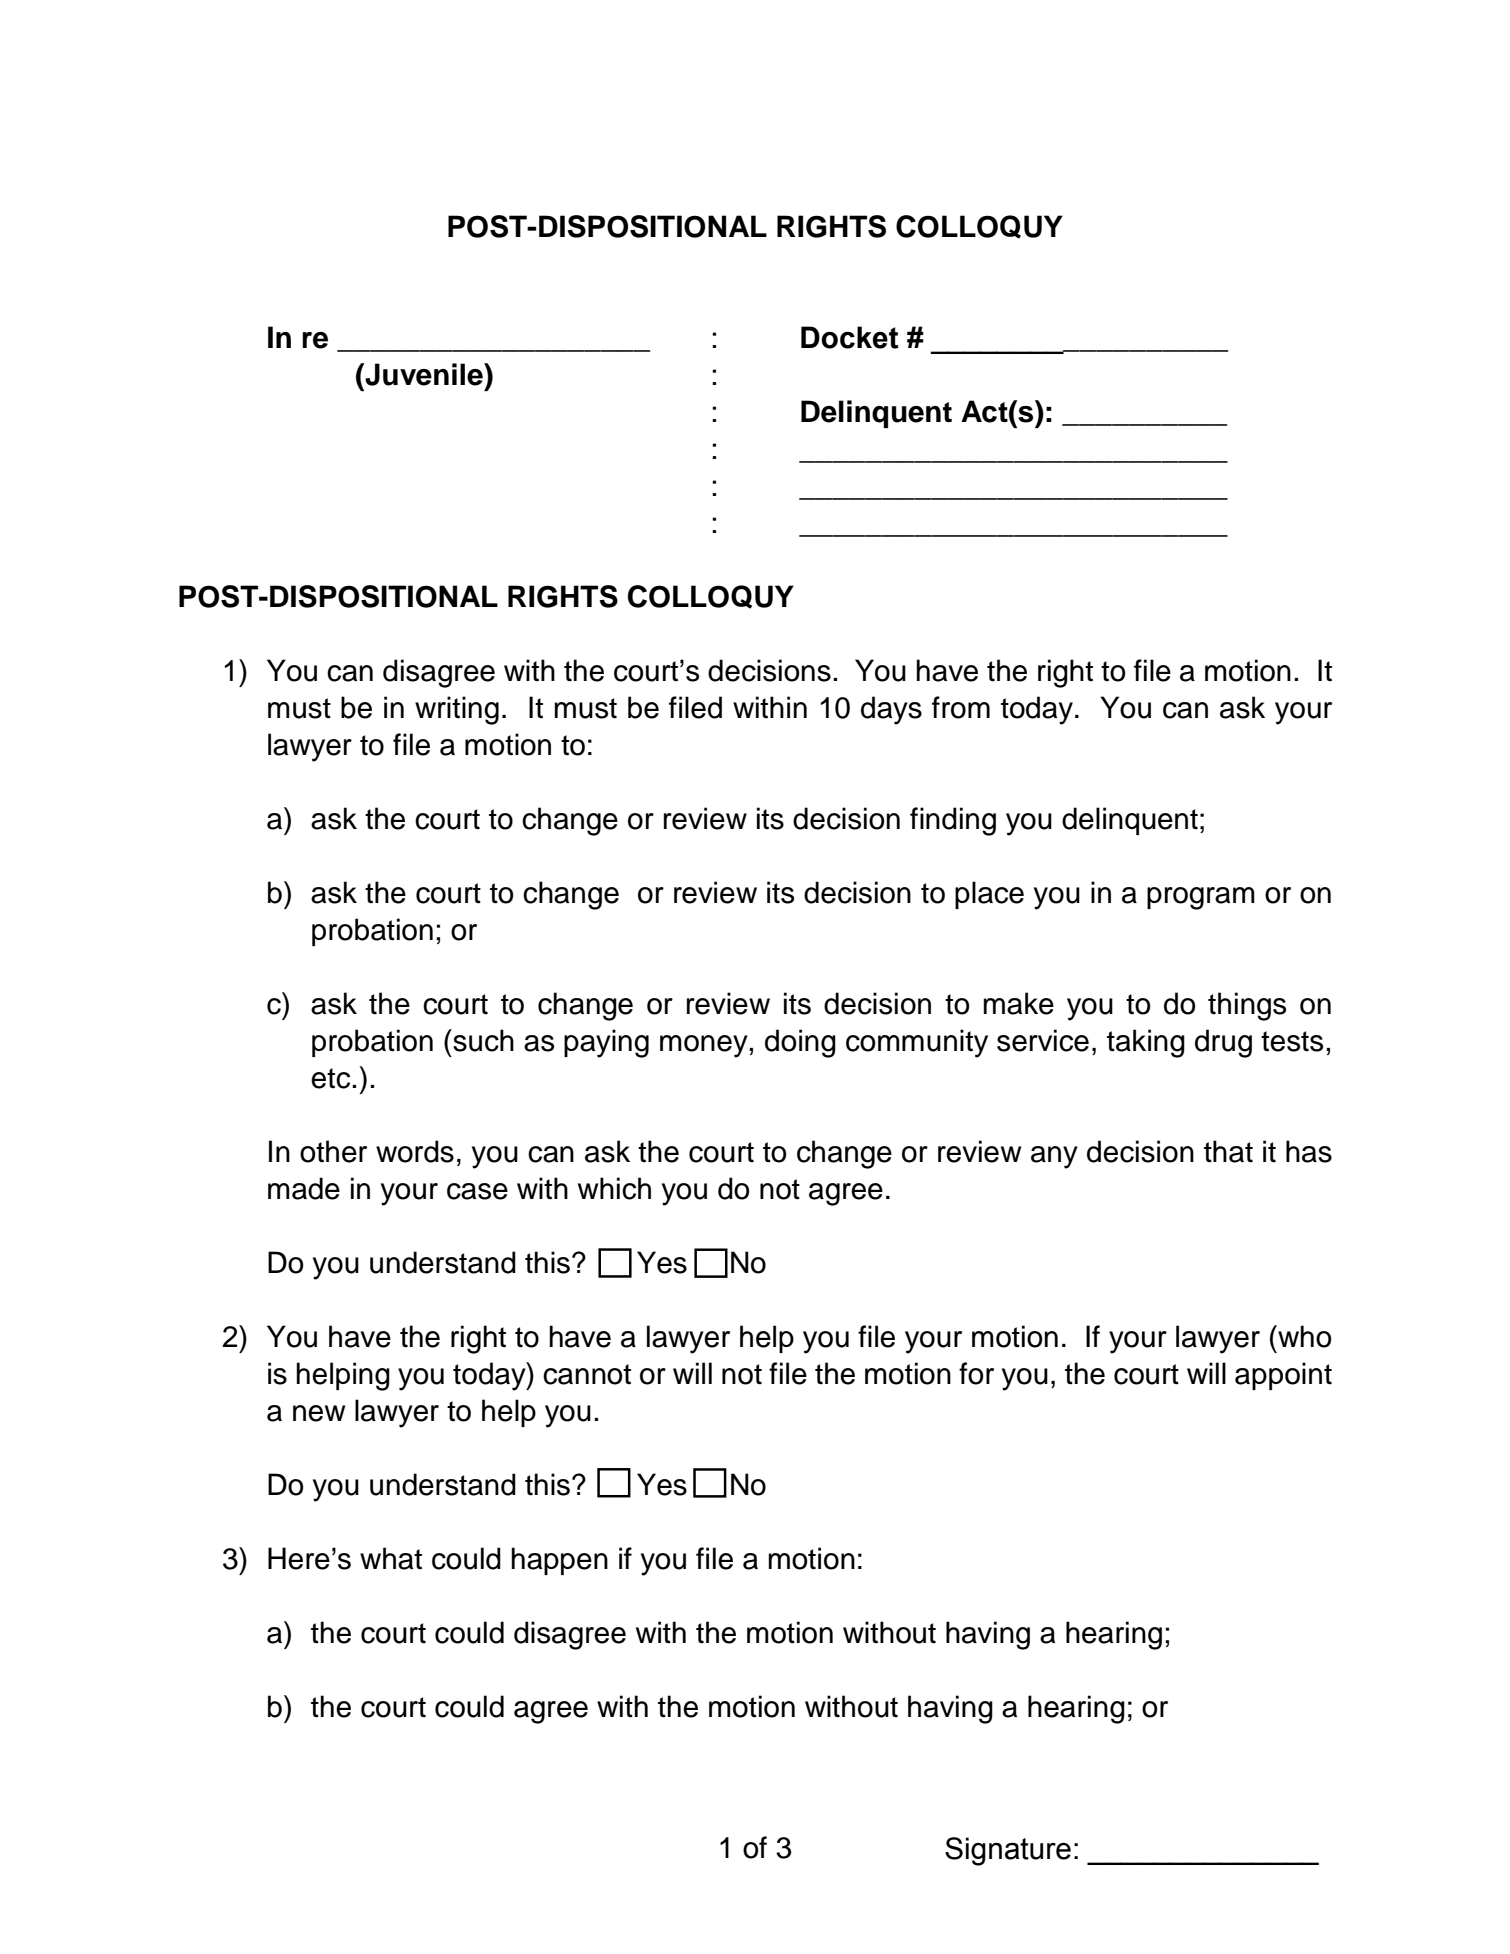 Image resolution: width=1510 pixels, height=1954 pixels. Describe the element at coordinates (424, 374) in the screenshot. I see `Juvenile` at that location.
